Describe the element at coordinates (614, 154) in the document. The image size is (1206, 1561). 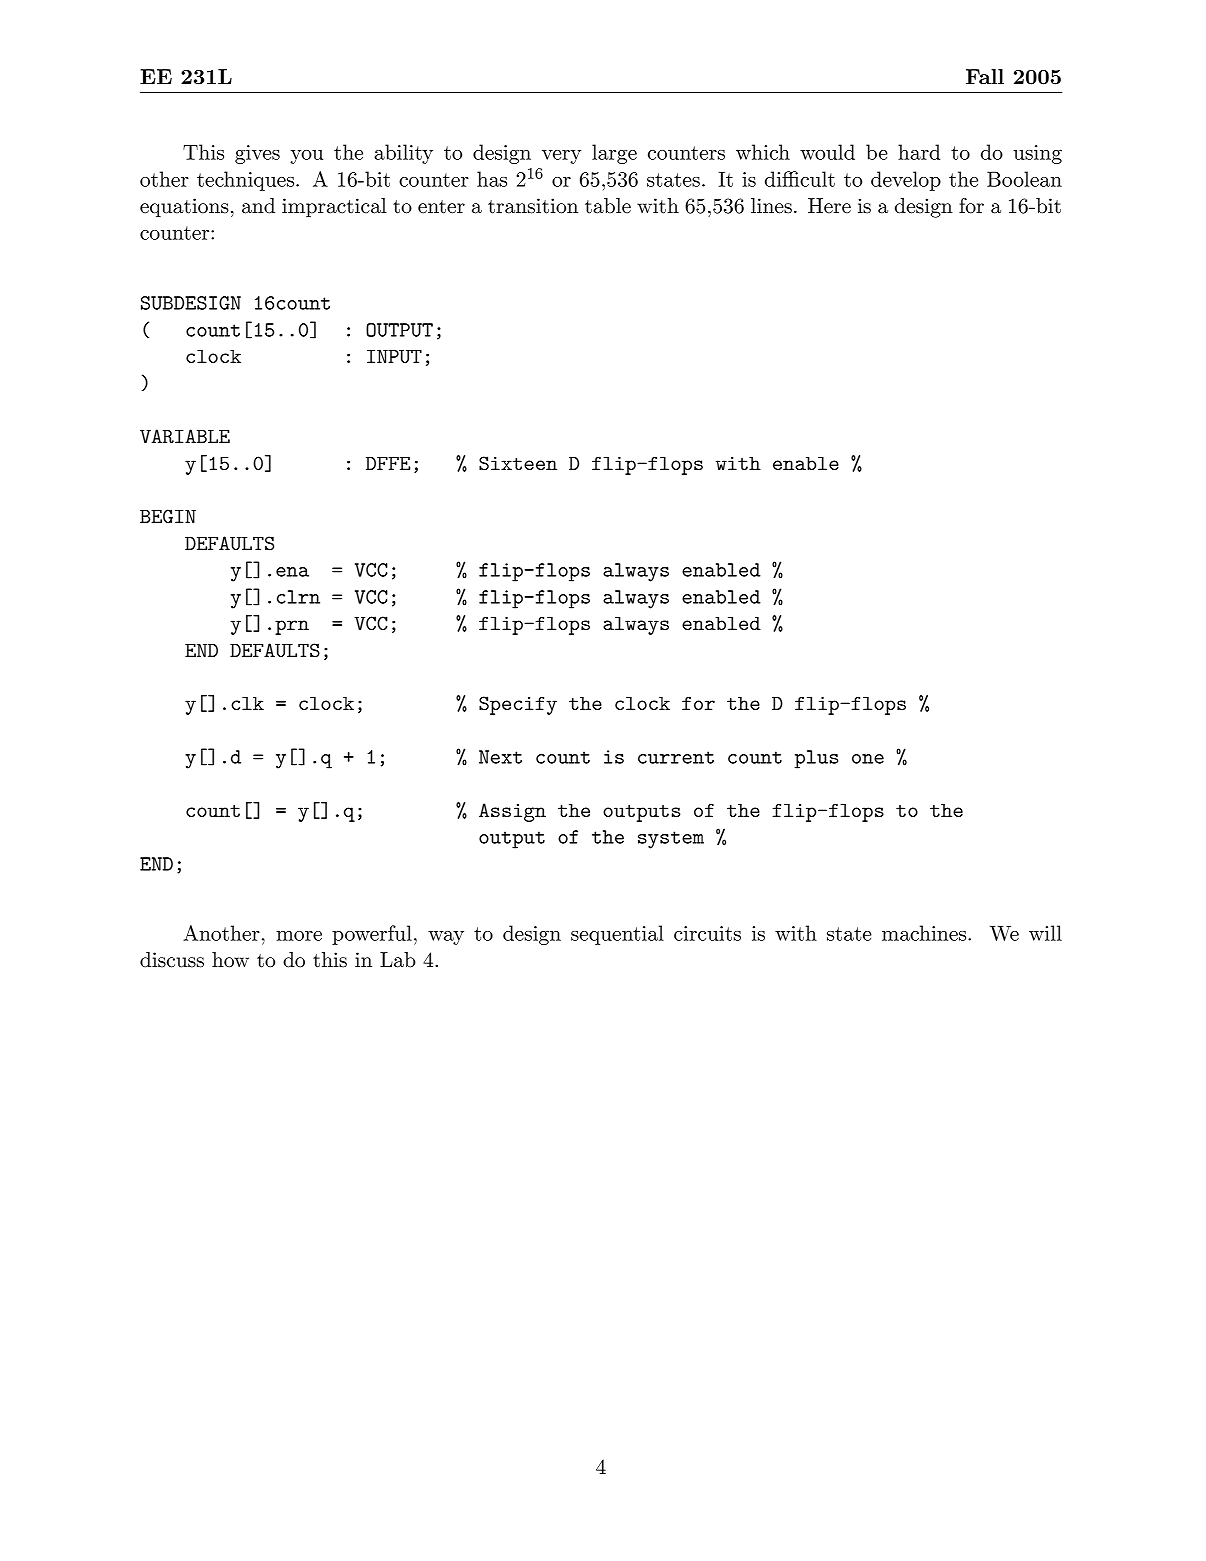
I see `large` at that location.
